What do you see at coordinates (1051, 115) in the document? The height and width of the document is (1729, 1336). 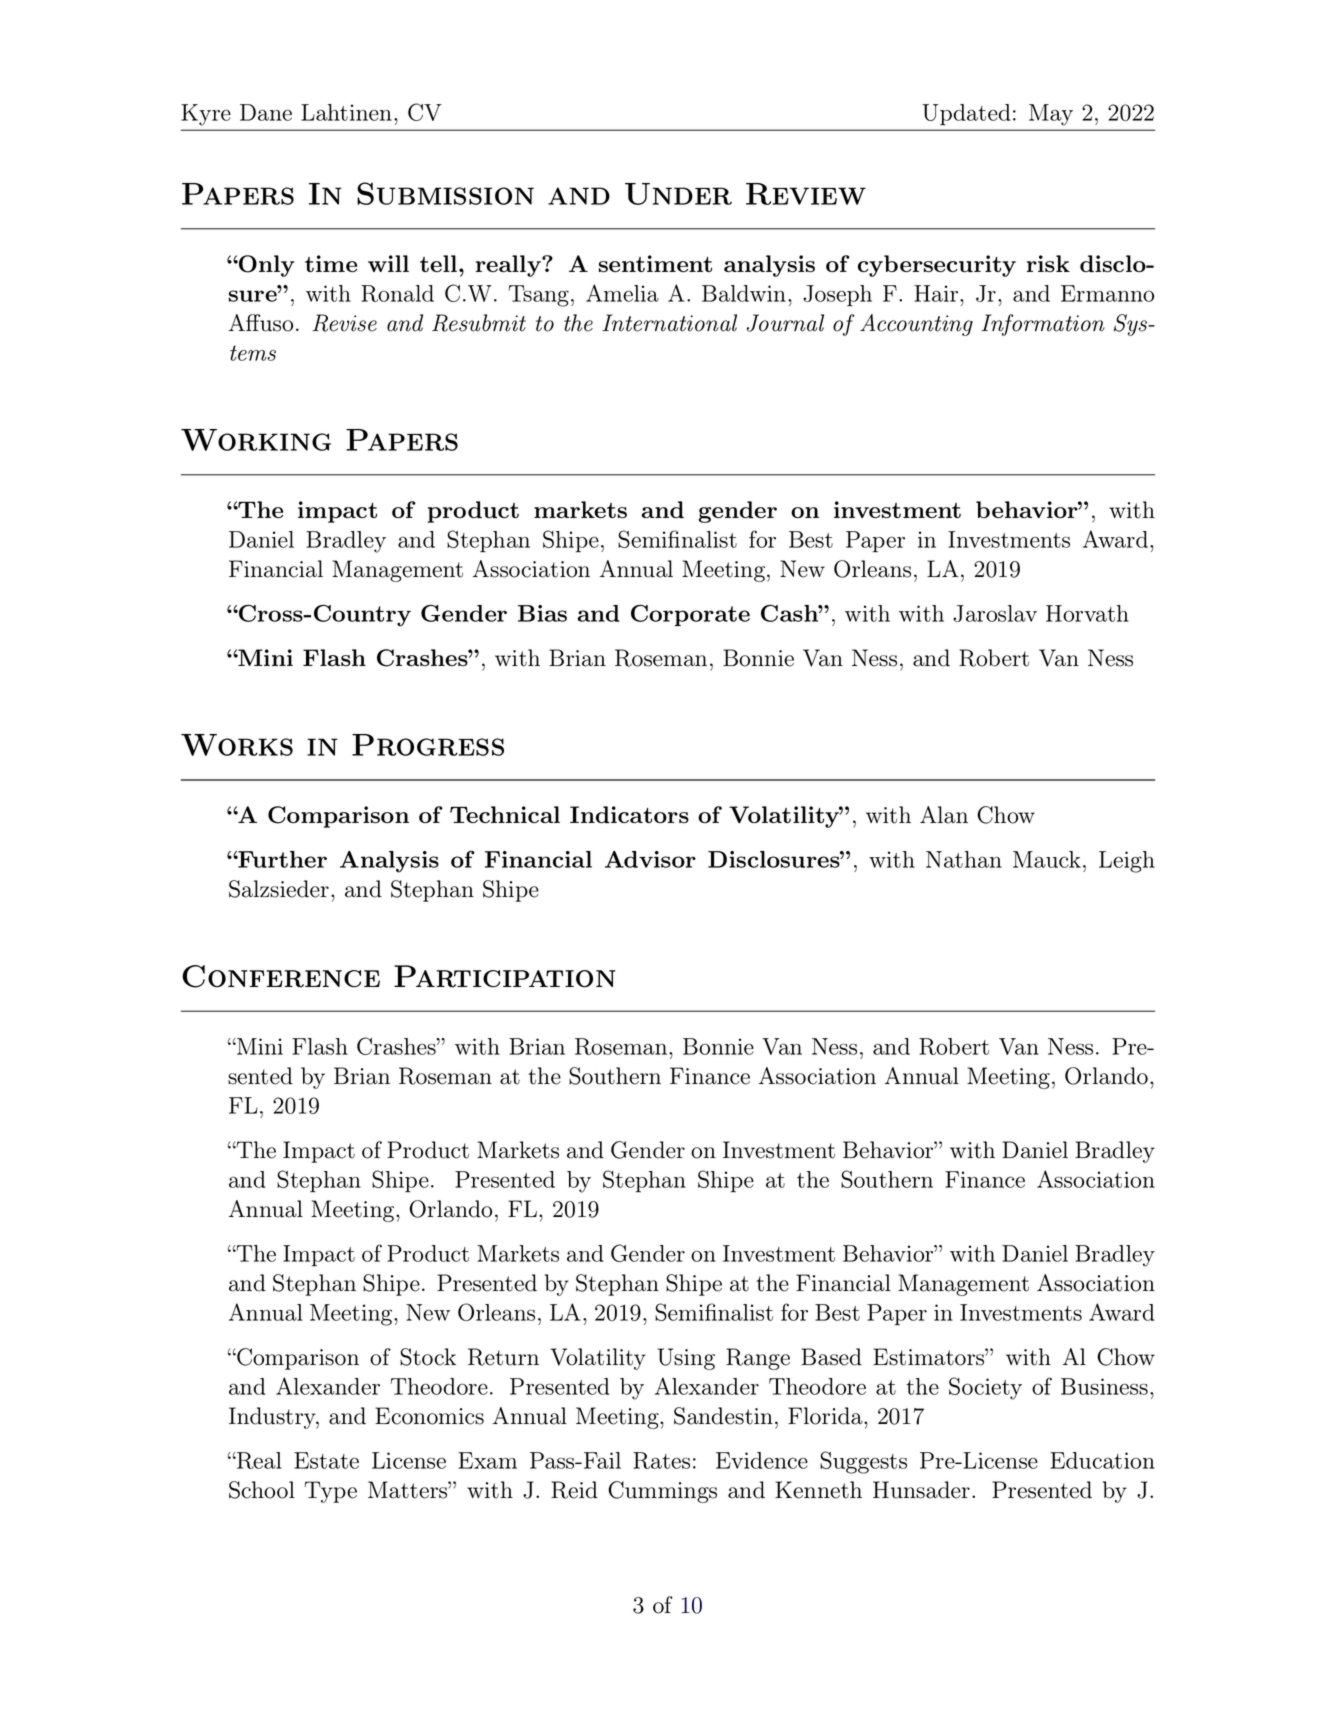 I see `May` at bounding box center [1051, 115].
